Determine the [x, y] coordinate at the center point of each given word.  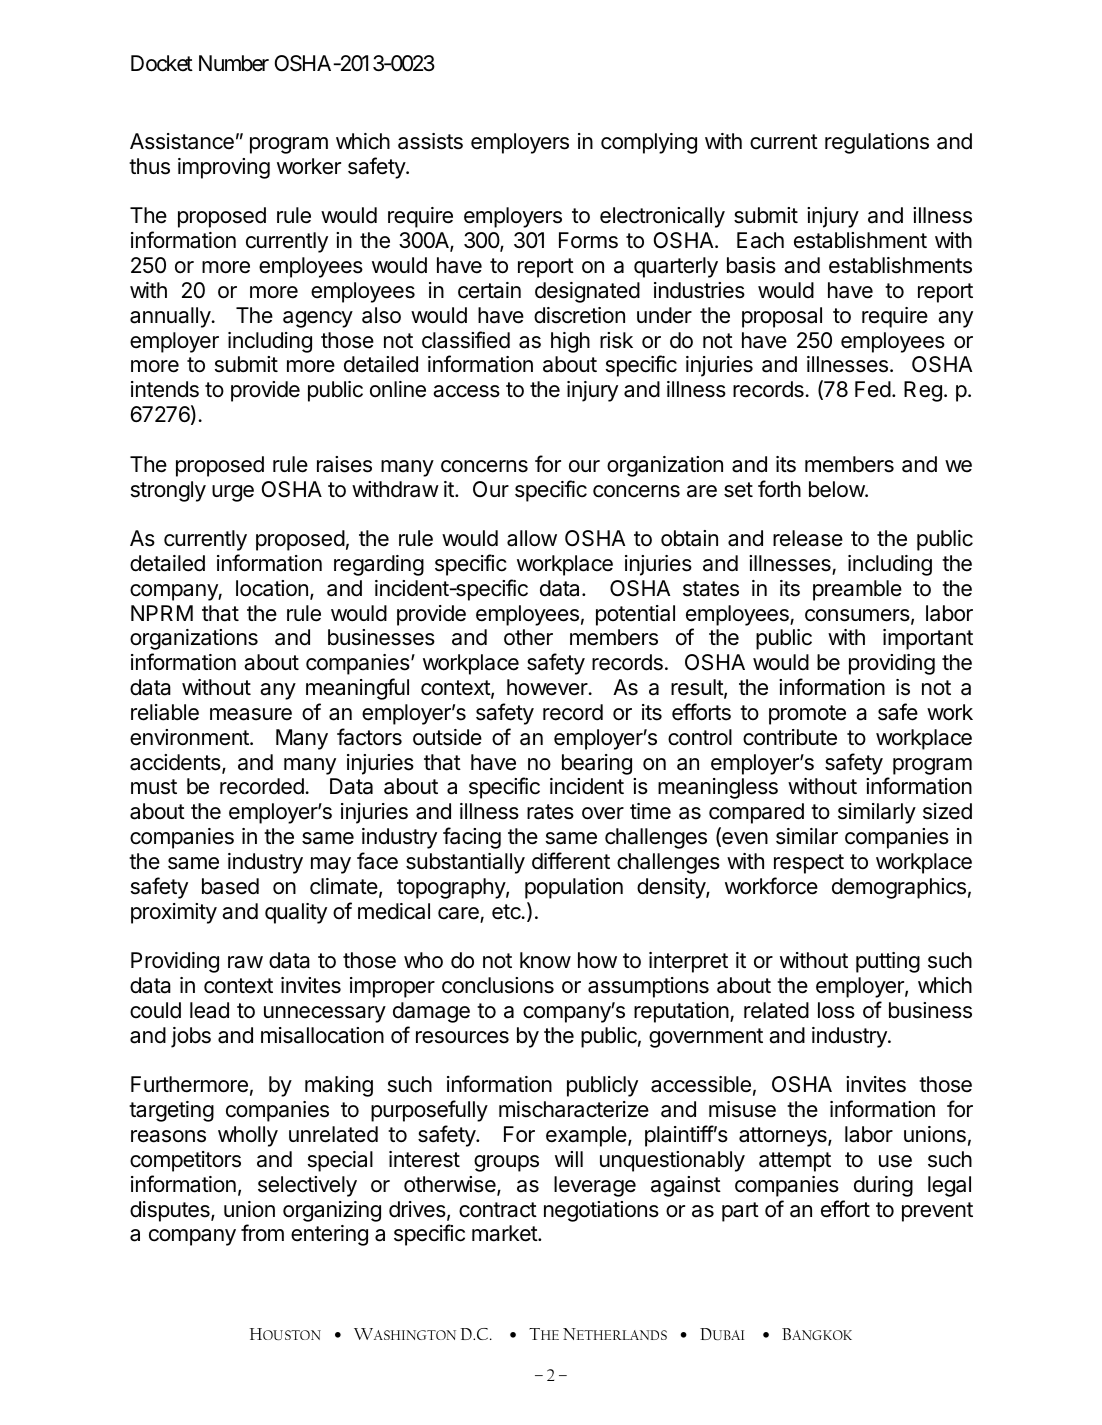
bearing [597, 764]
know [545, 960]
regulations [877, 143]
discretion [579, 315]
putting [888, 962]
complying [649, 143]
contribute [790, 737]
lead [209, 1010]
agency [318, 319]
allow [532, 538]
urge [233, 493]
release [808, 538]
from [262, 1233]
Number [234, 63]
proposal [782, 317]
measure [251, 714]
